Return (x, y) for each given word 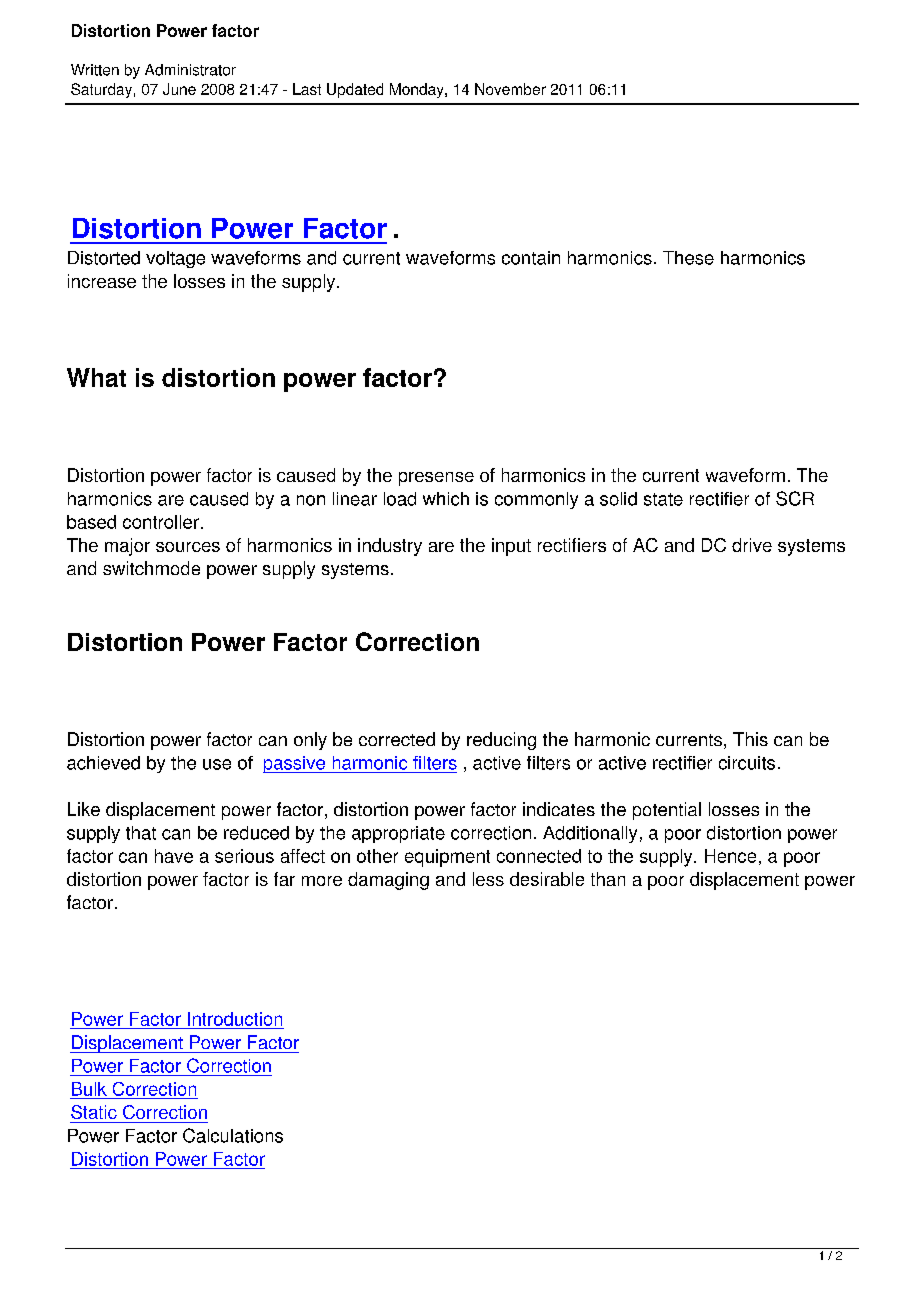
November (510, 89)
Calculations (233, 1135)
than (608, 879)
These (688, 258)
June (179, 89)
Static (94, 1112)
